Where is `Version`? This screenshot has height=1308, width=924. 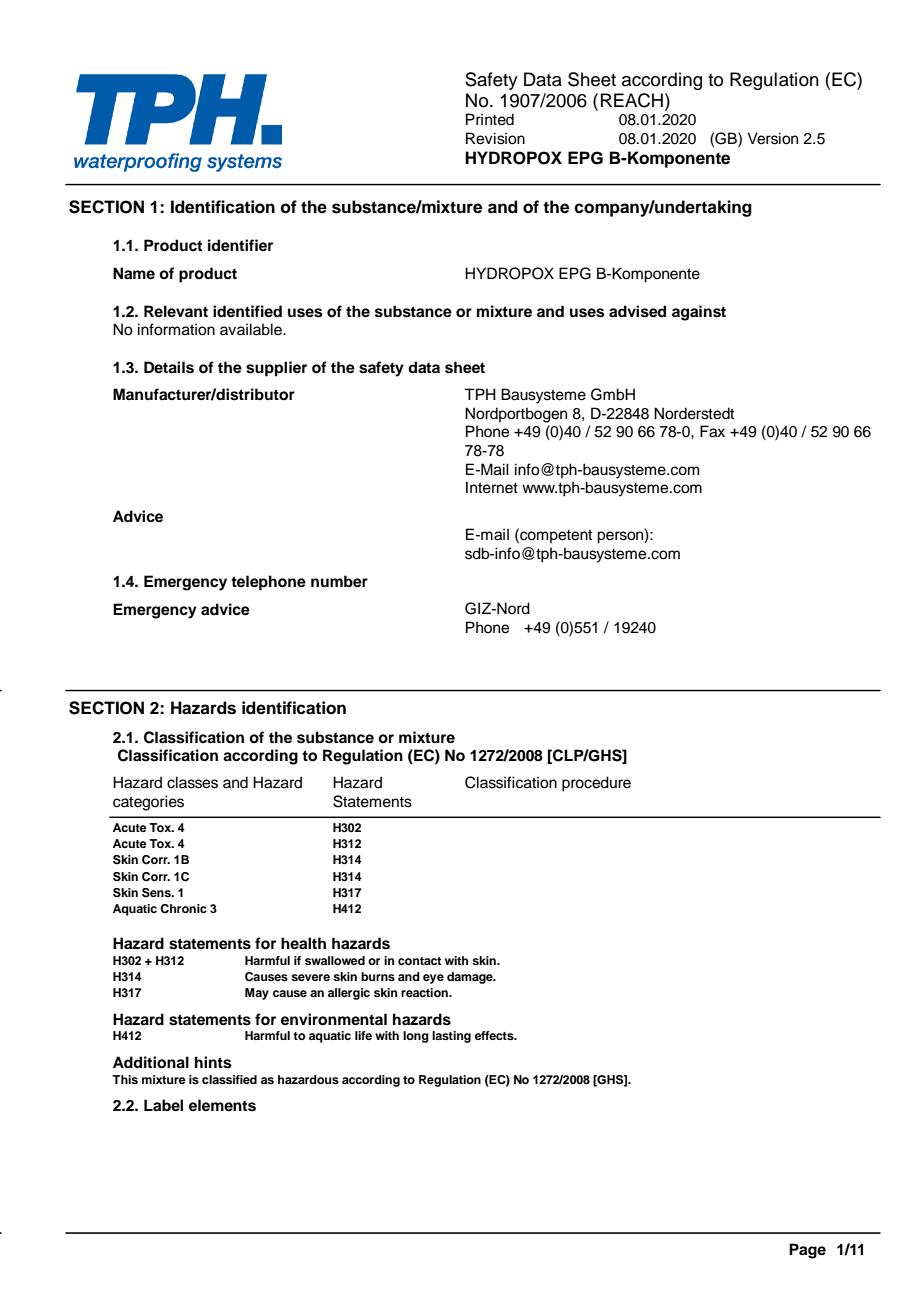
Version is located at coordinates (772, 138).
